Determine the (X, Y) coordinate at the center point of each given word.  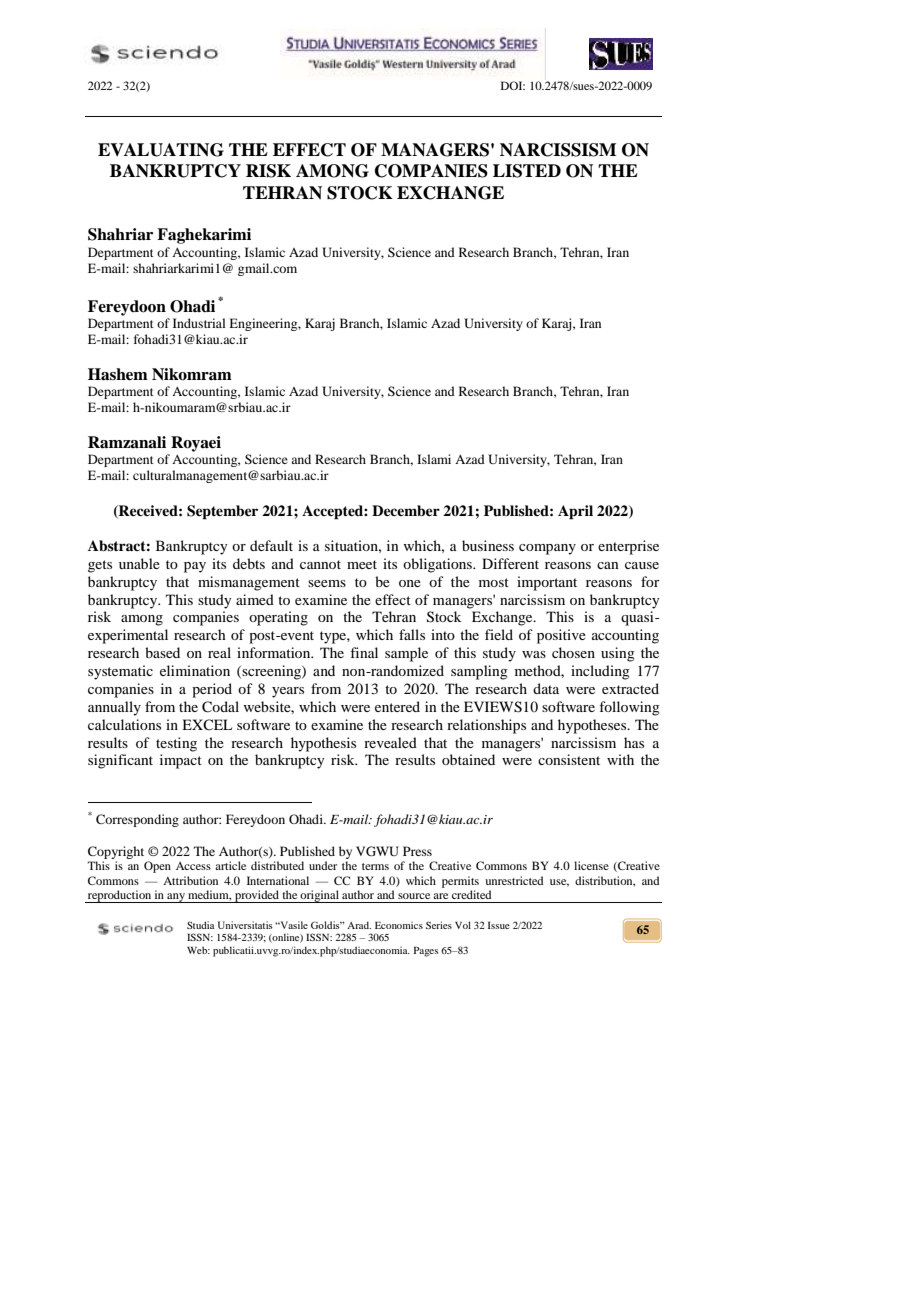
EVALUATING (161, 150)
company (547, 549)
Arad (359, 925)
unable (139, 563)
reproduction (119, 896)
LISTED (527, 171)
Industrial (199, 323)
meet (362, 564)
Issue (499, 925)
